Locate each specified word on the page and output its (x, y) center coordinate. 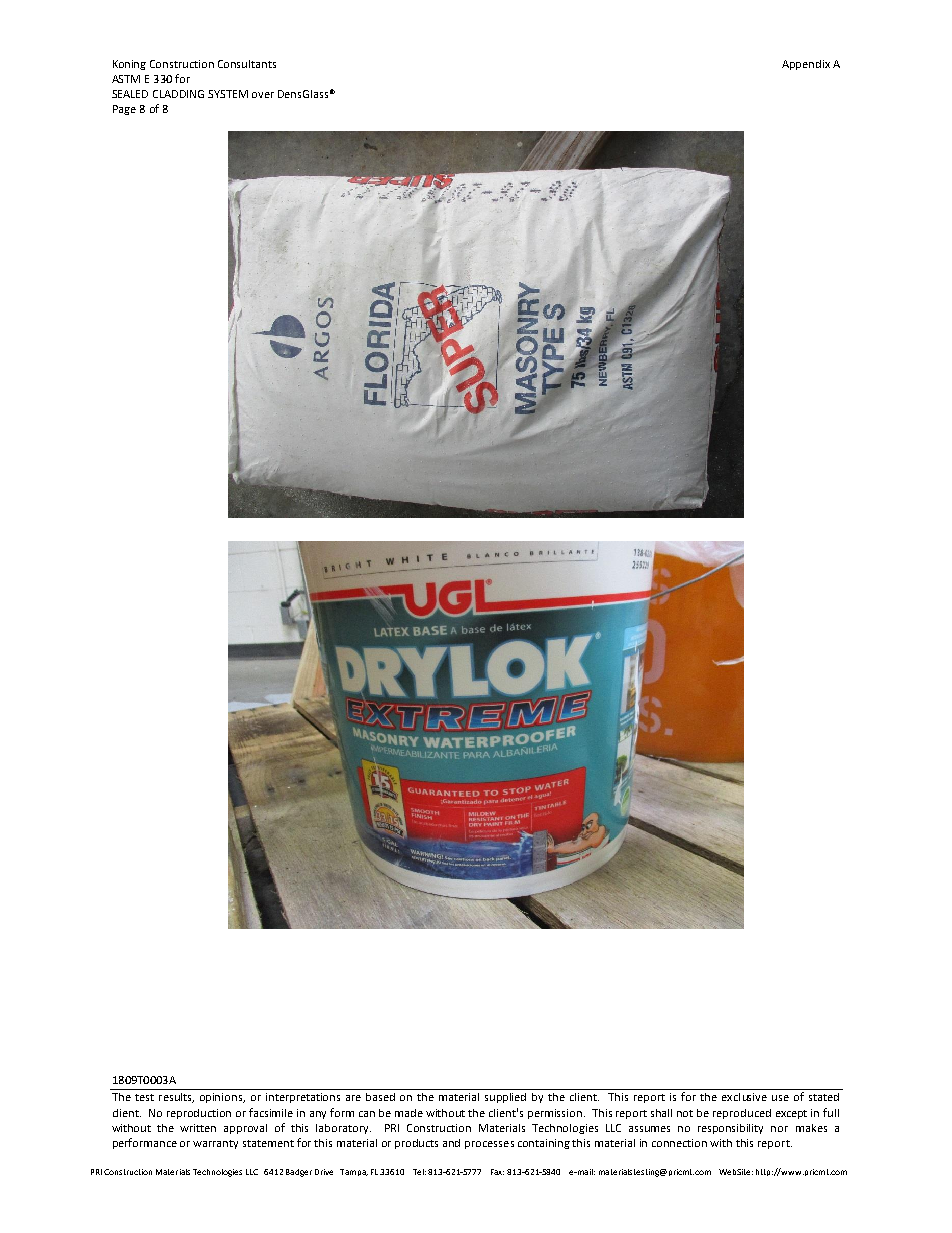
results (176, 1098)
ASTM (126, 79)
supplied (505, 1098)
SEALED (130, 94)
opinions (222, 1098)
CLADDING (178, 94)
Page (124, 110)
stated (824, 1097)
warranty (215, 1144)
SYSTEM (228, 94)
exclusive (744, 1097)
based (380, 1097)
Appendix (806, 65)
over (263, 95)
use (780, 1098)
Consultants (247, 64)
